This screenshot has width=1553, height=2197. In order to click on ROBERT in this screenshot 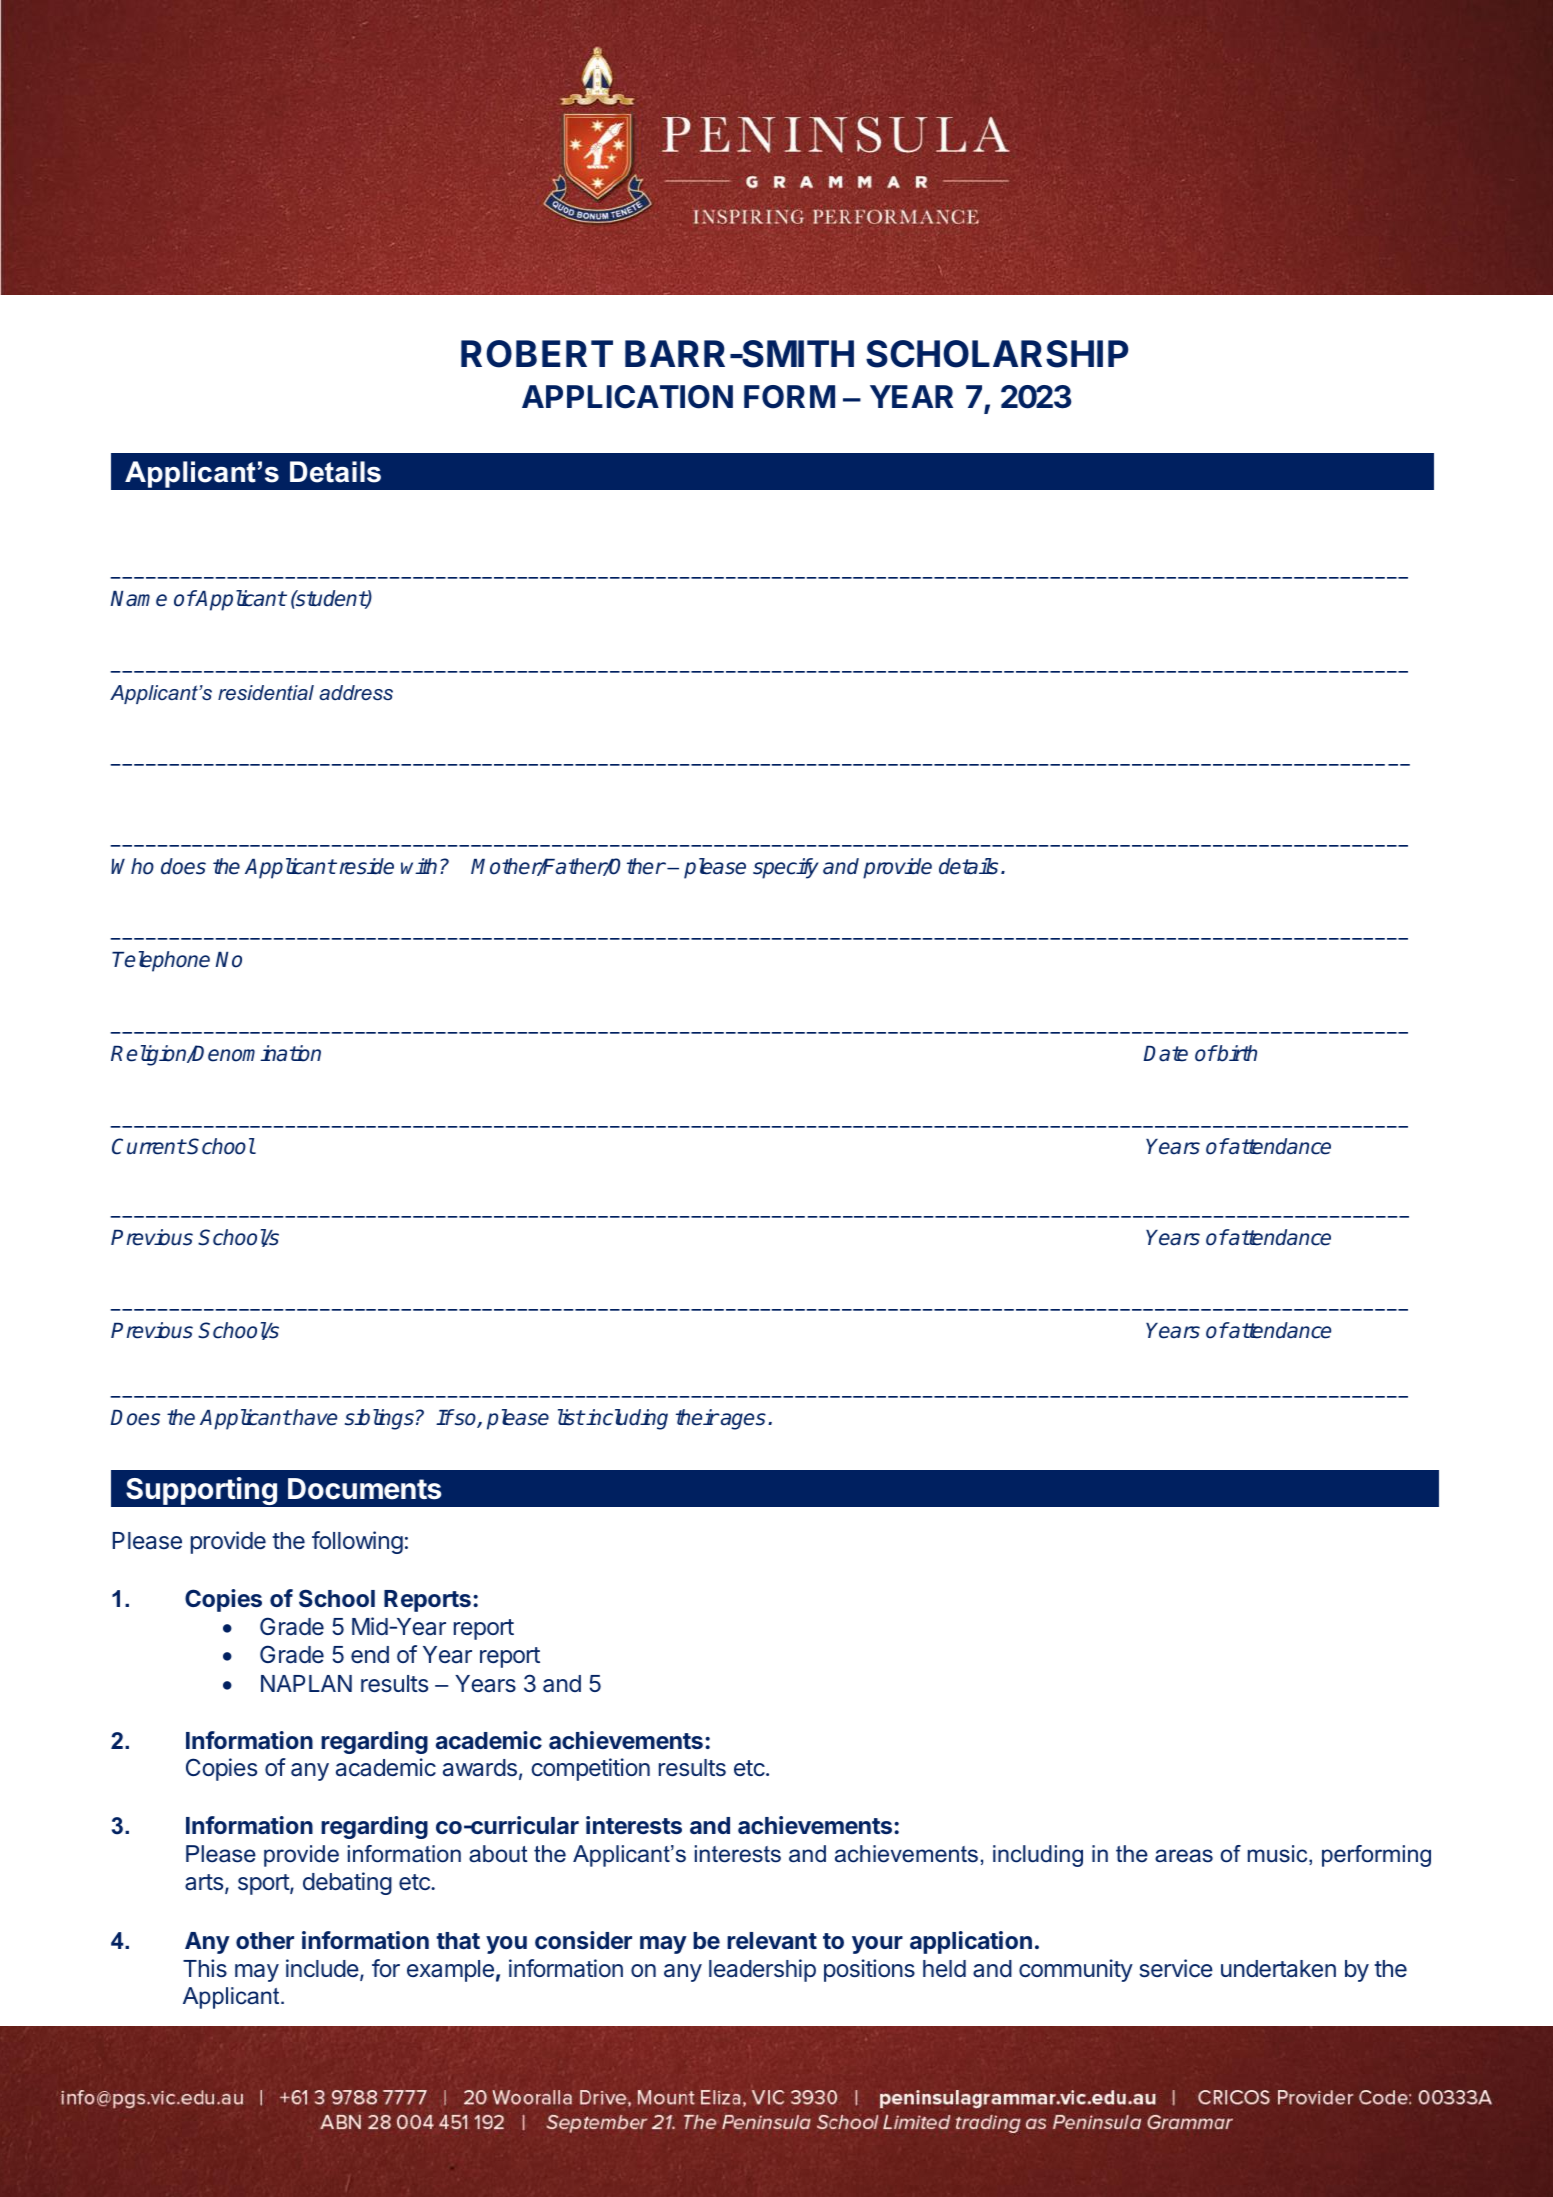, I will do `click(537, 354)`.
